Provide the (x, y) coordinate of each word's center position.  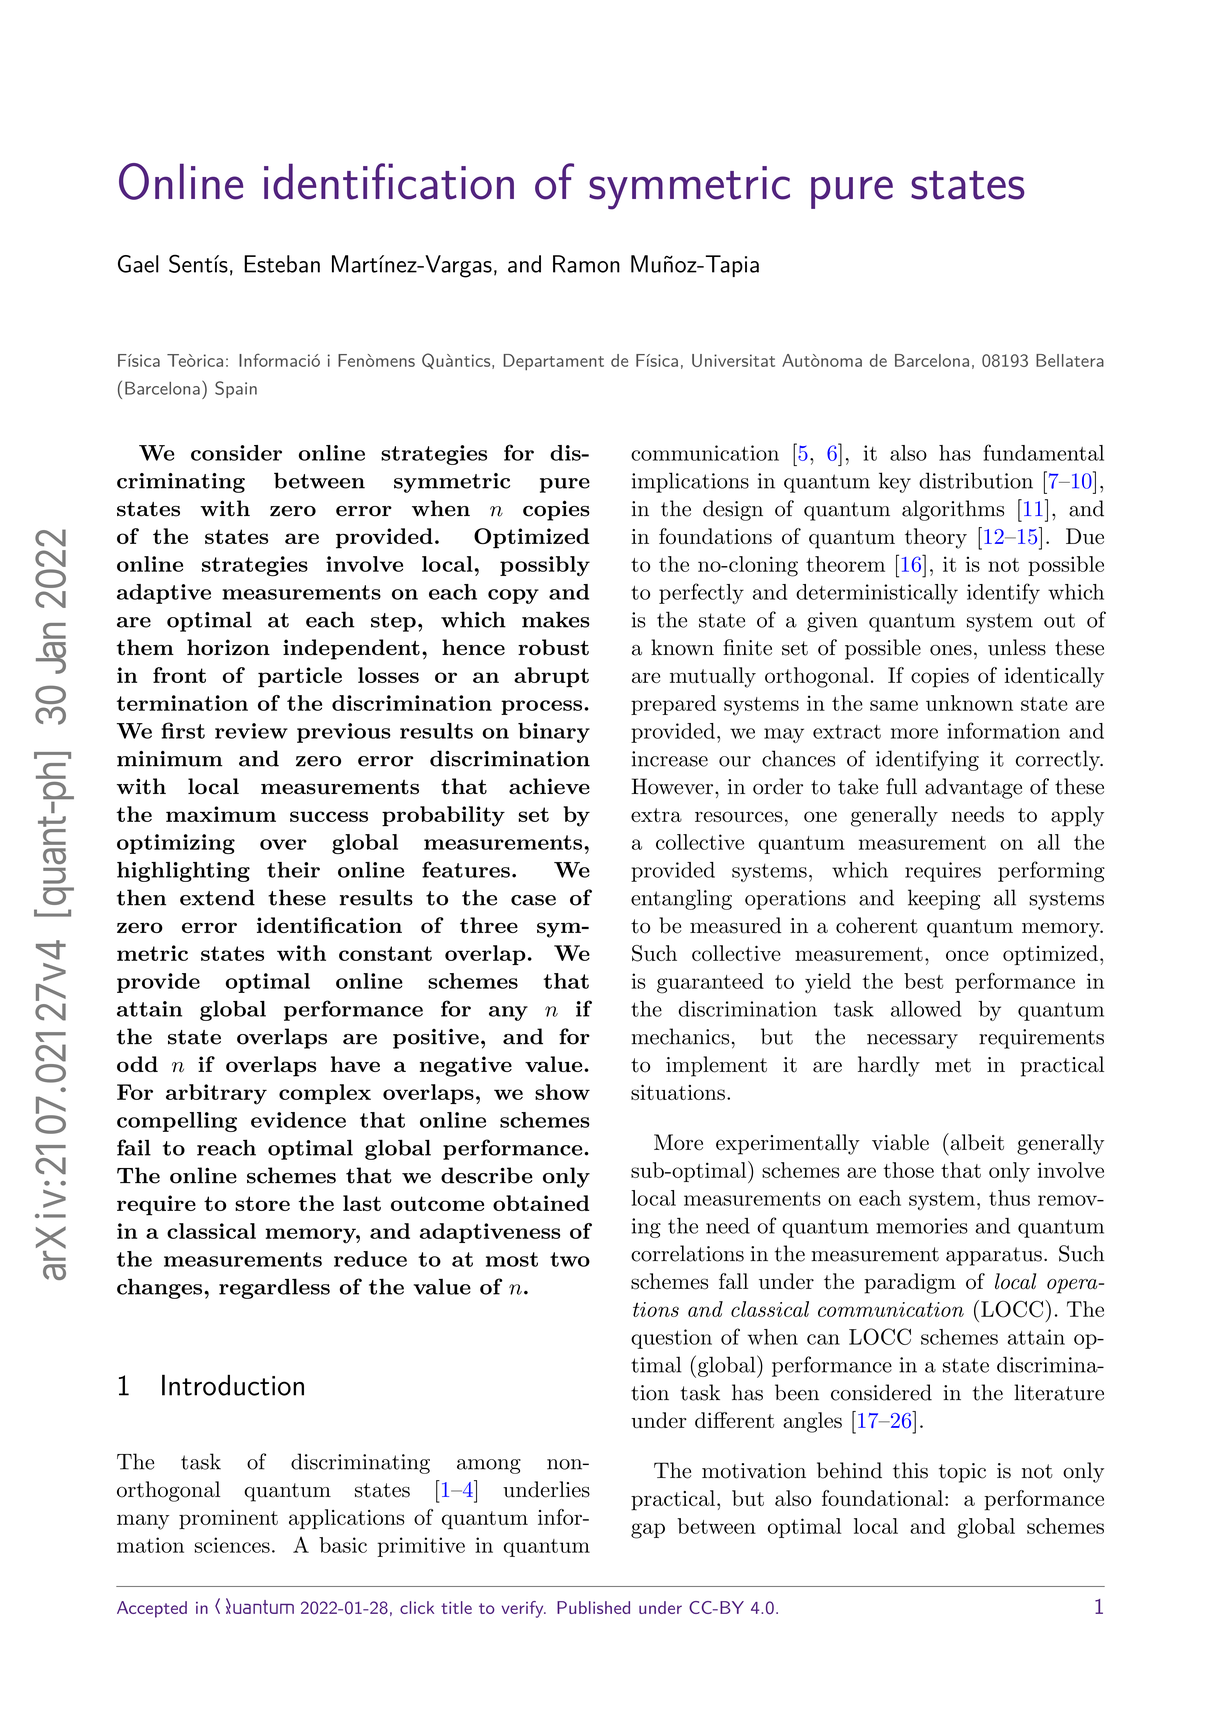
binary (554, 733)
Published (593, 1607)
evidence (298, 1120)
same (894, 705)
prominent (228, 1519)
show (562, 1092)
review (251, 731)
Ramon (586, 264)
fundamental (1043, 452)
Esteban (282, 264)
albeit (976, 1142)
